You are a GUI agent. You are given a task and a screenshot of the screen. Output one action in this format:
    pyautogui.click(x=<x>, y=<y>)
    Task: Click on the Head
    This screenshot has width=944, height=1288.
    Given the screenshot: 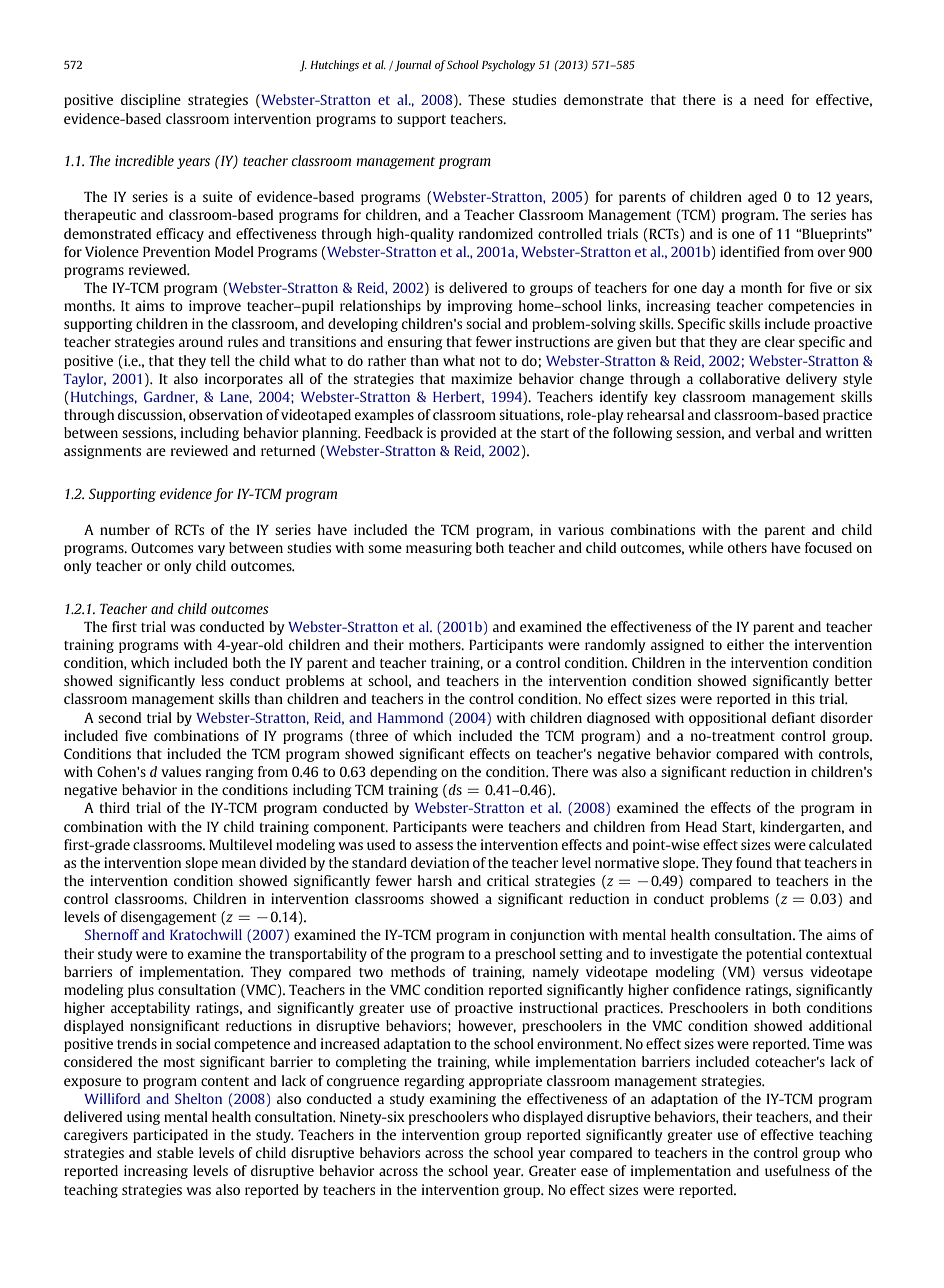 What is the action you would take?
    pyautogui.click(x=701, y=826)
